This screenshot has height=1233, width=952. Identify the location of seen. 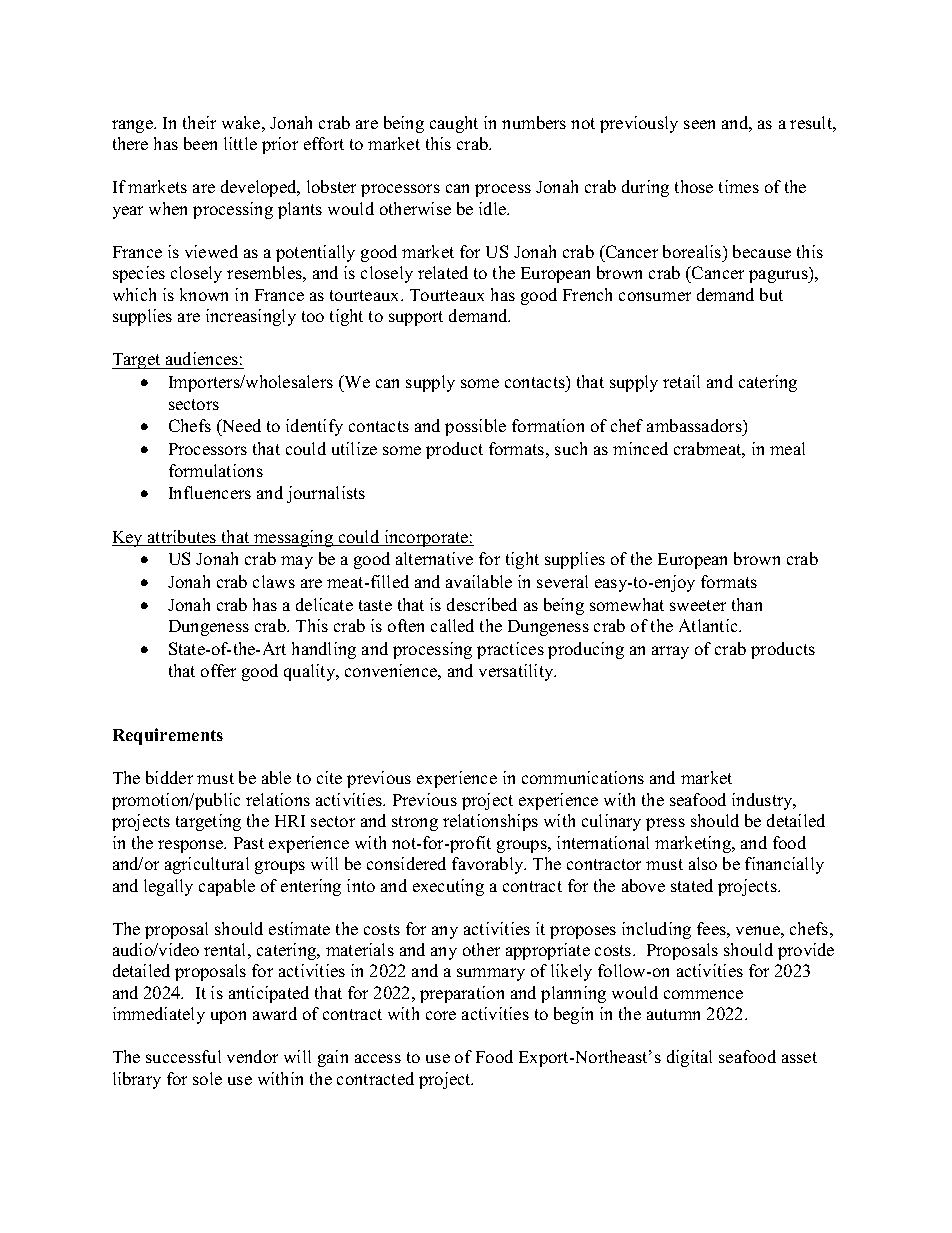
(699, 124).
